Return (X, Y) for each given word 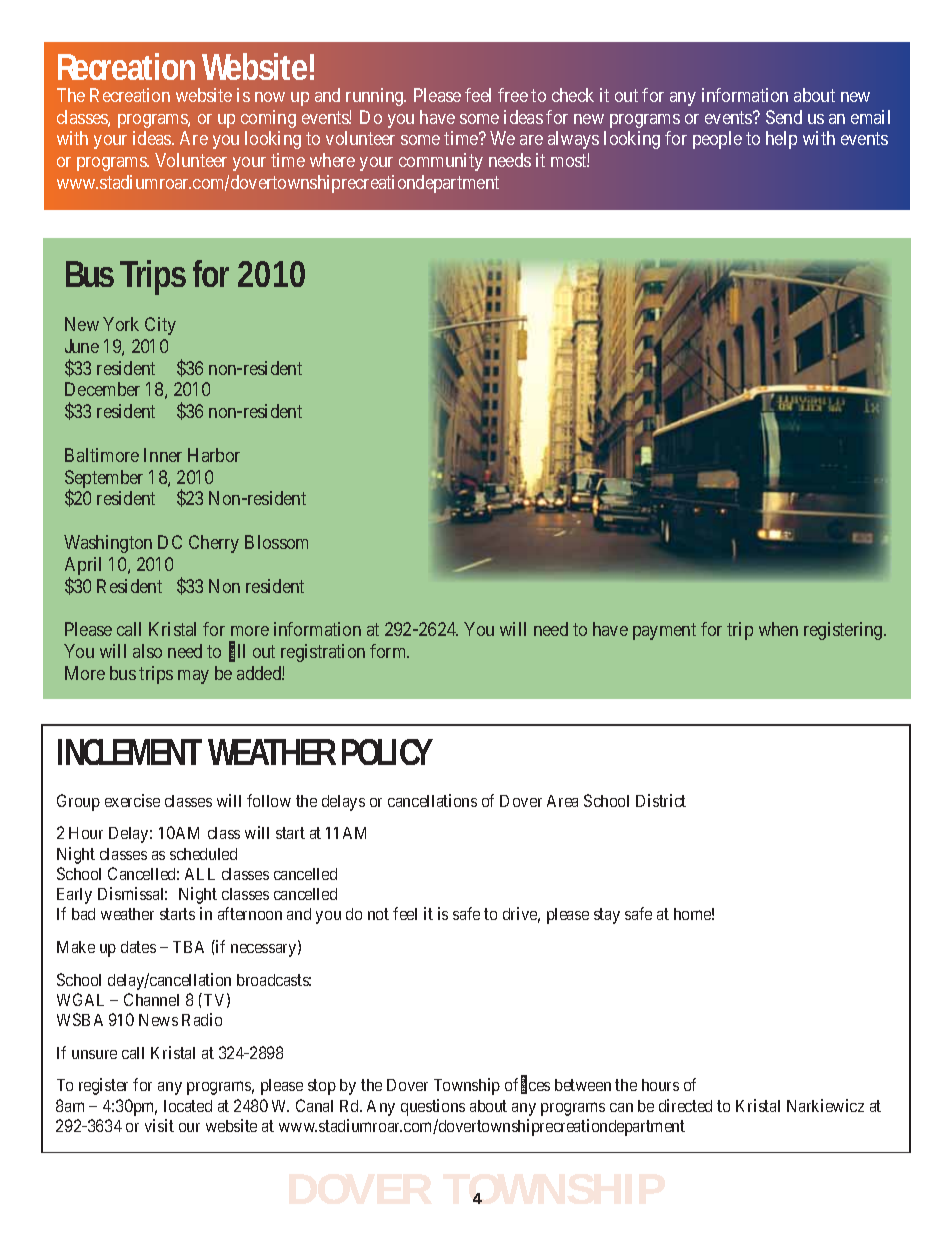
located (188, 1106)
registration (323, 653)
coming (268, 119)
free (513, 95)
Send (784, 117)
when (778, 629)
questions (433, 1107)
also (147, 651)
